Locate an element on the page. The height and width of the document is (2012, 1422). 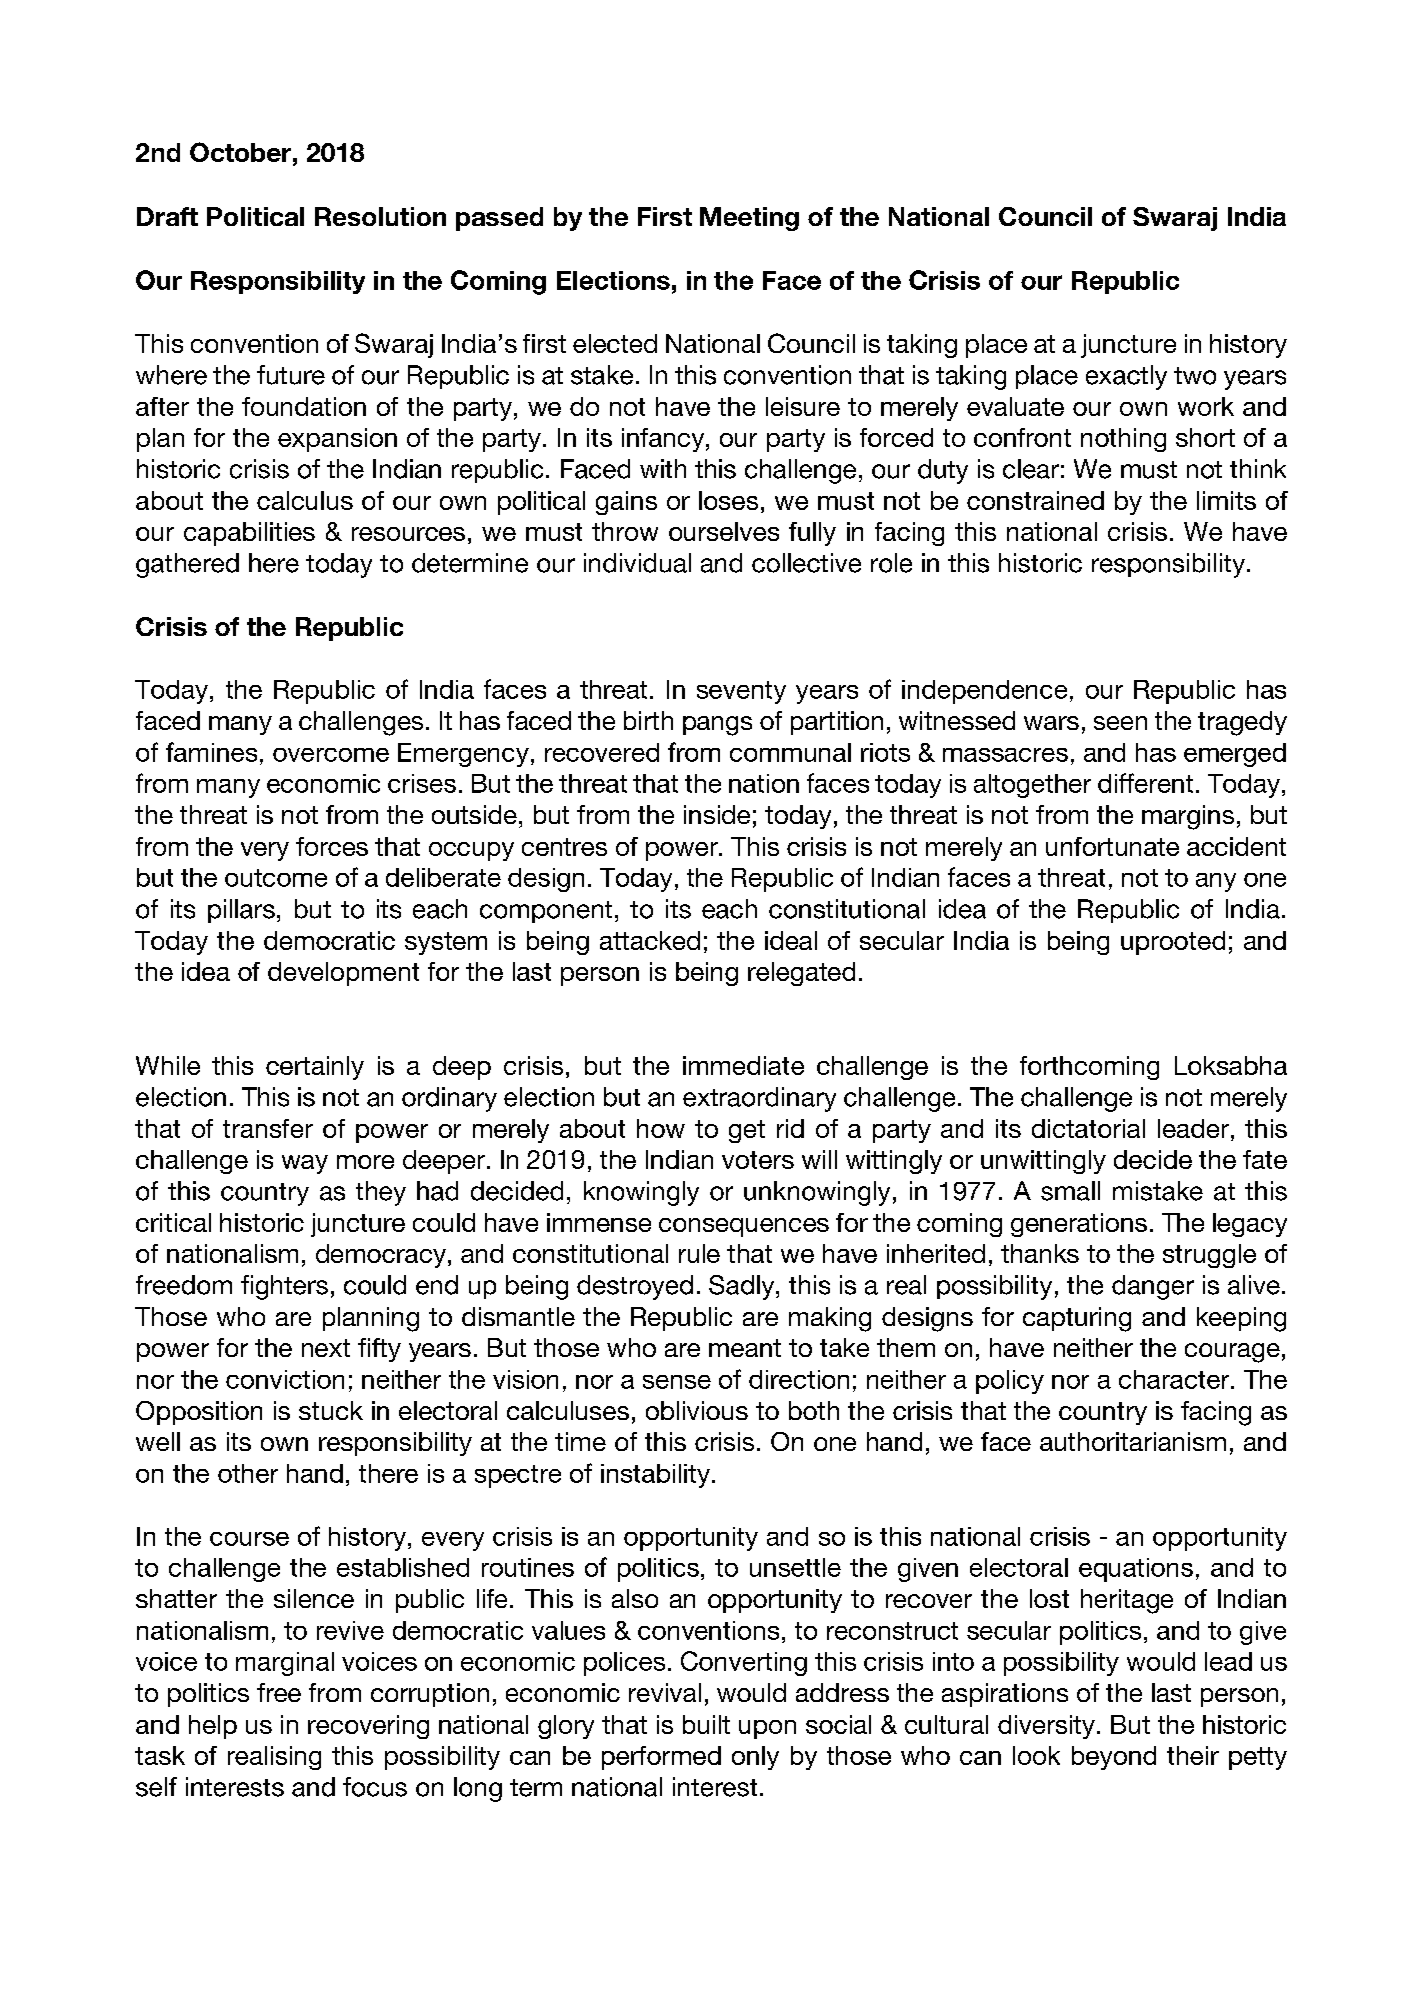
Resolution is located at coordinates (380, 216).
